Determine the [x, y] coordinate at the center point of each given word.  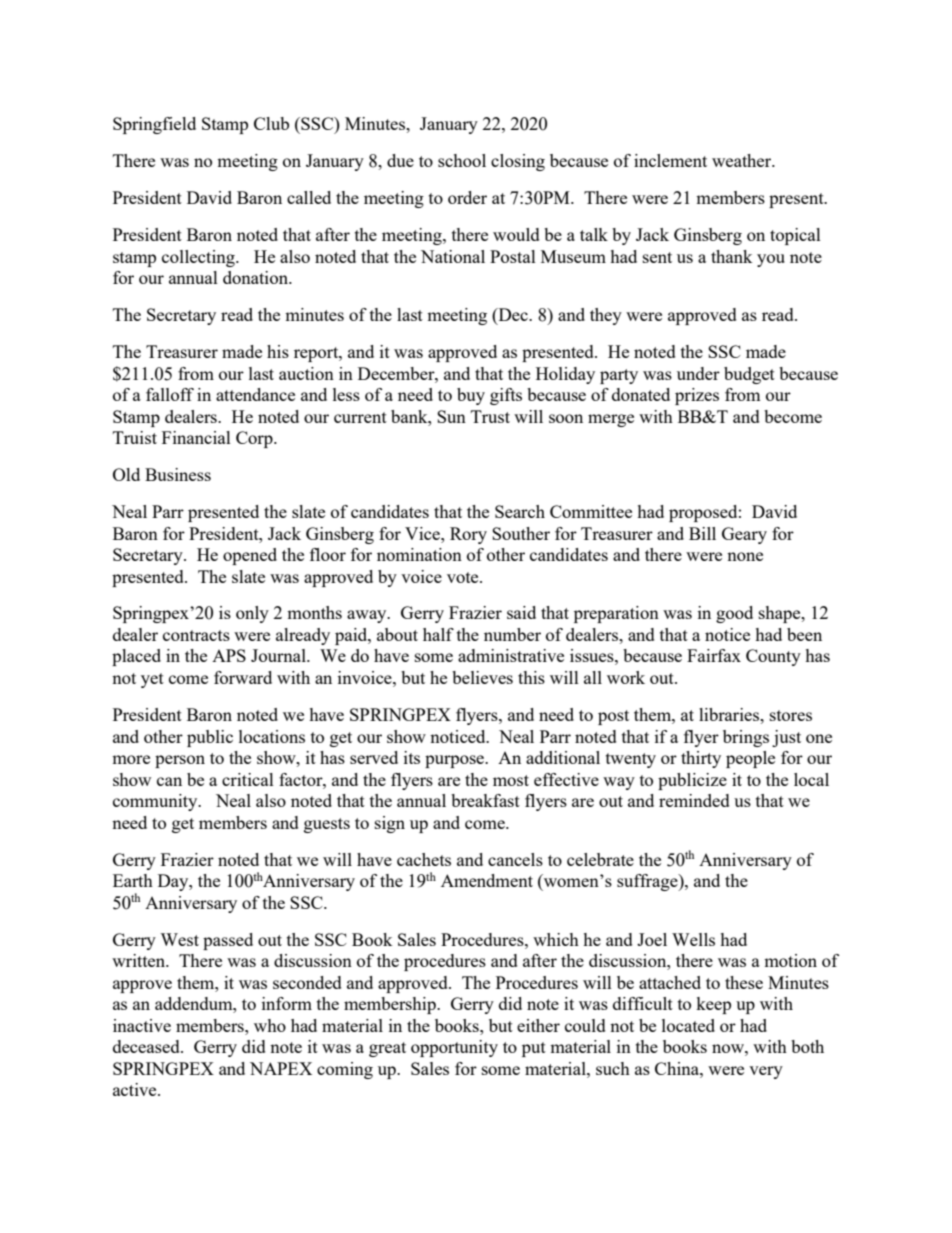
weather [743, 160]
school [462, 160]
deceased [147, 1046]
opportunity [454, 1048]
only [252, 614]
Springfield [154, 125]
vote [464, 577]
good [734, 614]
